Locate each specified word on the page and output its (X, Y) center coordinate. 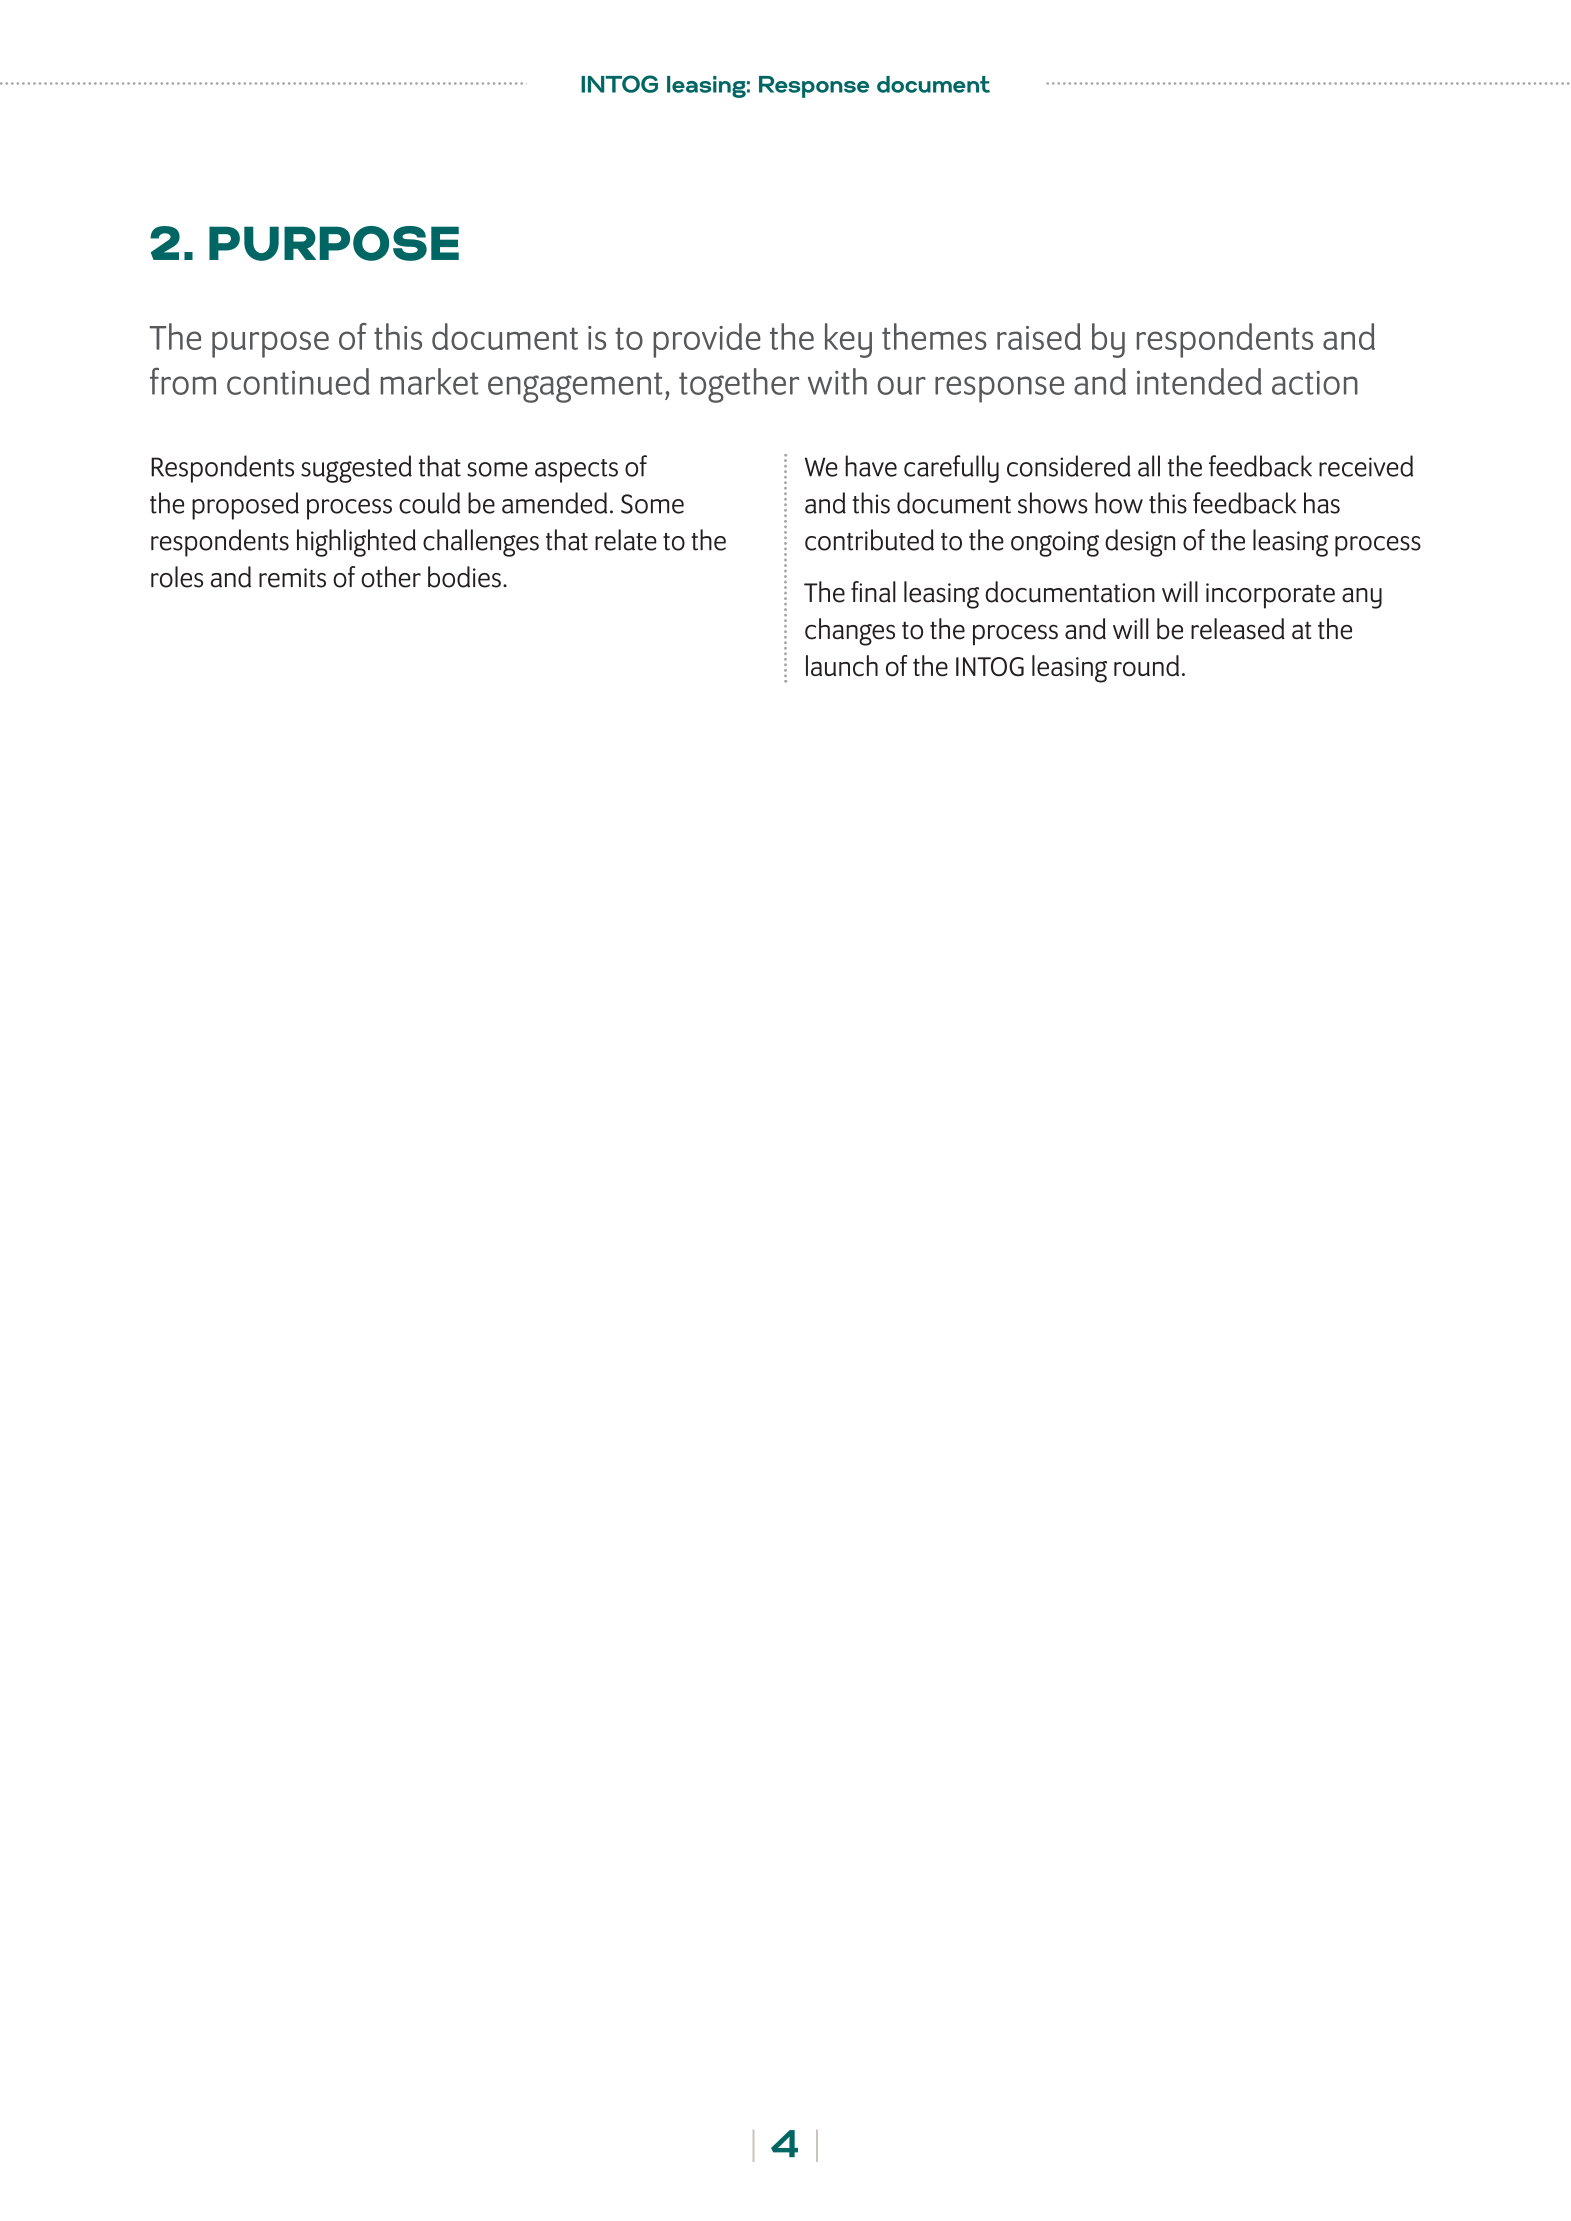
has (1322, 503)
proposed (245, 506)
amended (554, 503)
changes (850, 632)
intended (1199, 381)
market (430, 381)
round (1146, 666)
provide (707, 340)
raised (1039, 336)
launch (842, 666)
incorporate (1270, 596)
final (873, 592)
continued (298, 381)
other (391, 577)
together (739, 385)
